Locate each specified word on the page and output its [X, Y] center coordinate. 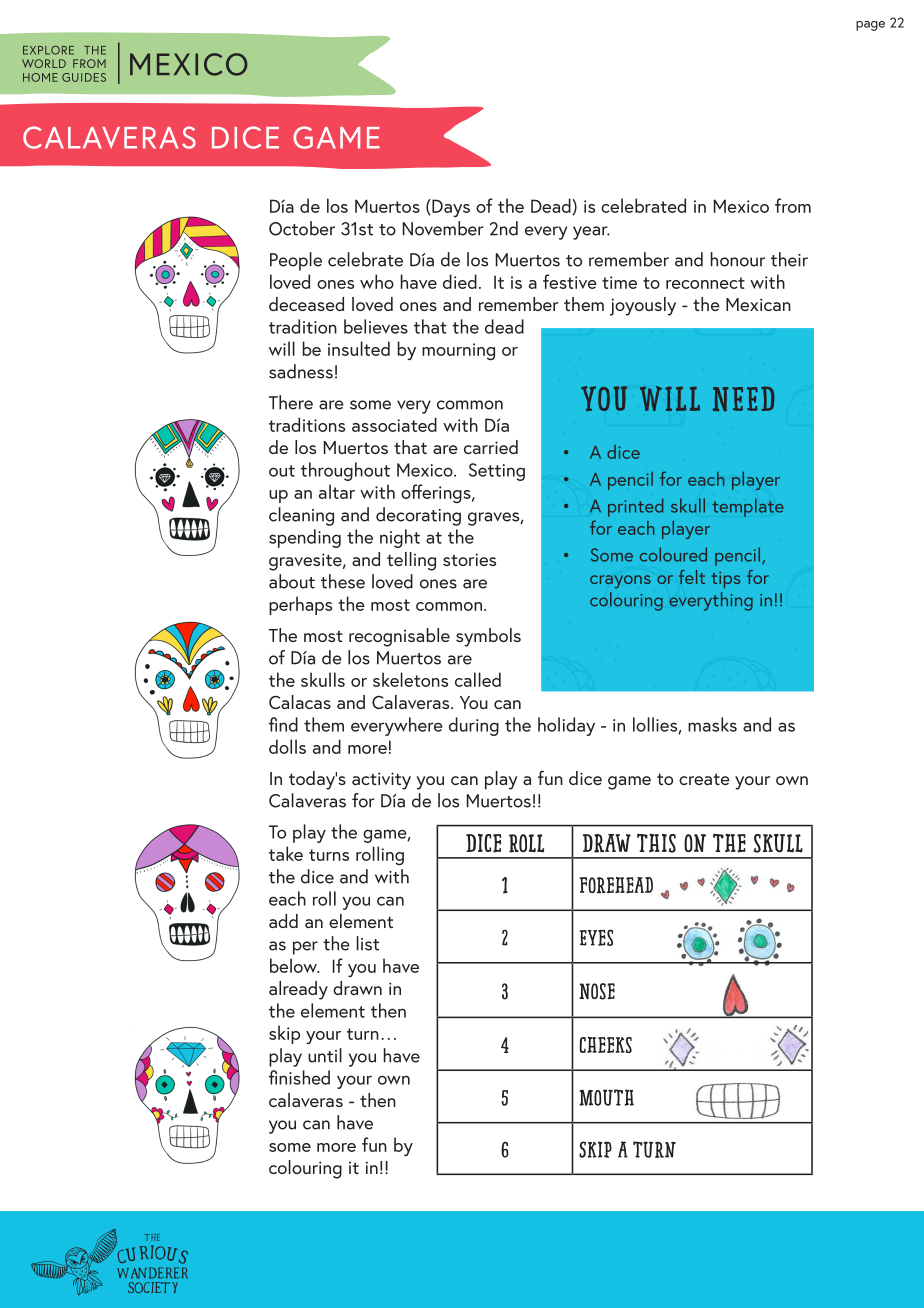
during [474, 726]
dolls [287, 746]
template [748, 507]
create [704, 779]
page [870, 26]
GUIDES [84, 77]
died [460, 281]
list [368, 943]
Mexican [758, 304]
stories [469, 559]
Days [450, 208]
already [298, 990]
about [292, 581]
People [296, 261]
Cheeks [605, 1044]
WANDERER [152, 1273]
